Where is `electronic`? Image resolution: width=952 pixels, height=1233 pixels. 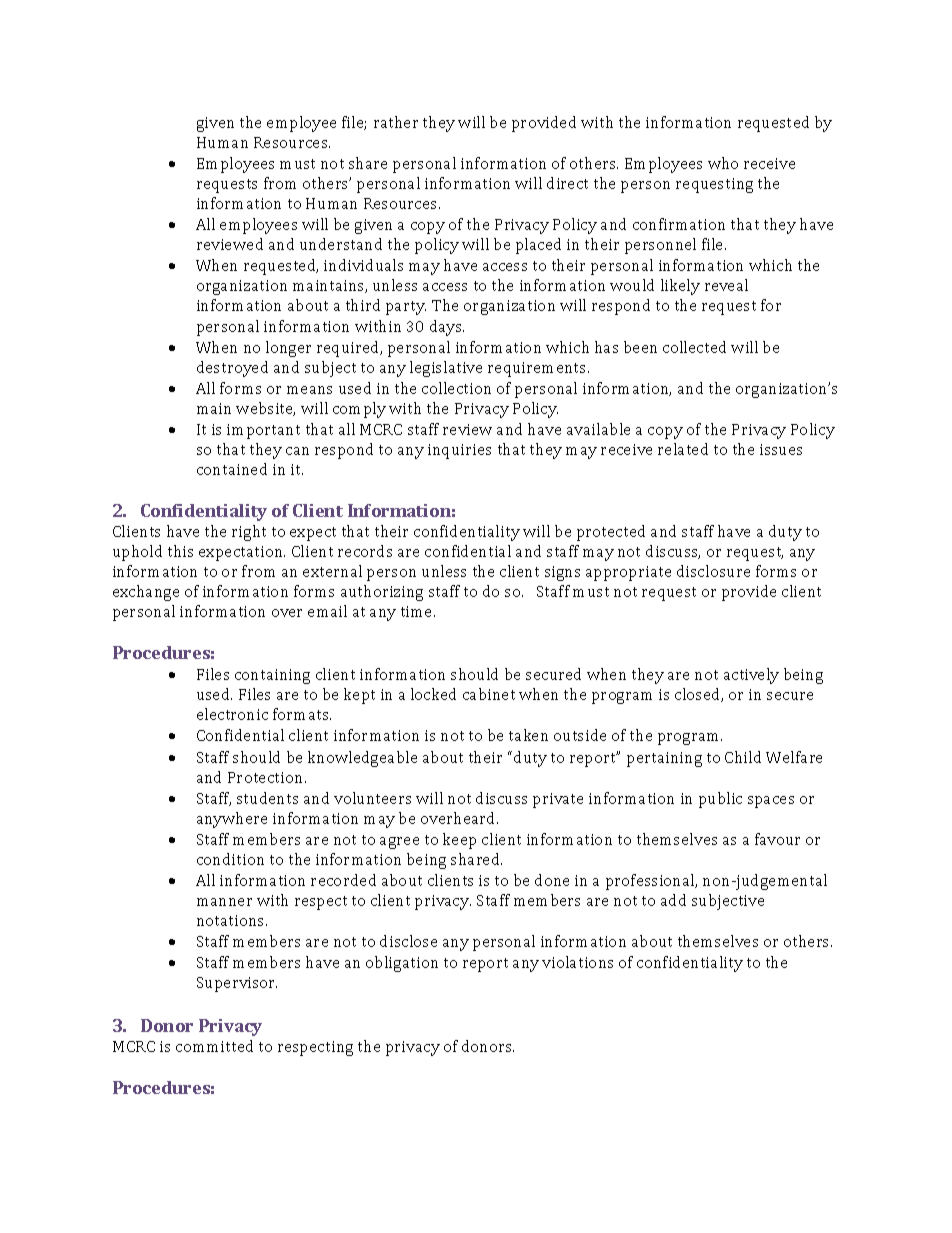
electronic is located at coordinates (232, 714).
